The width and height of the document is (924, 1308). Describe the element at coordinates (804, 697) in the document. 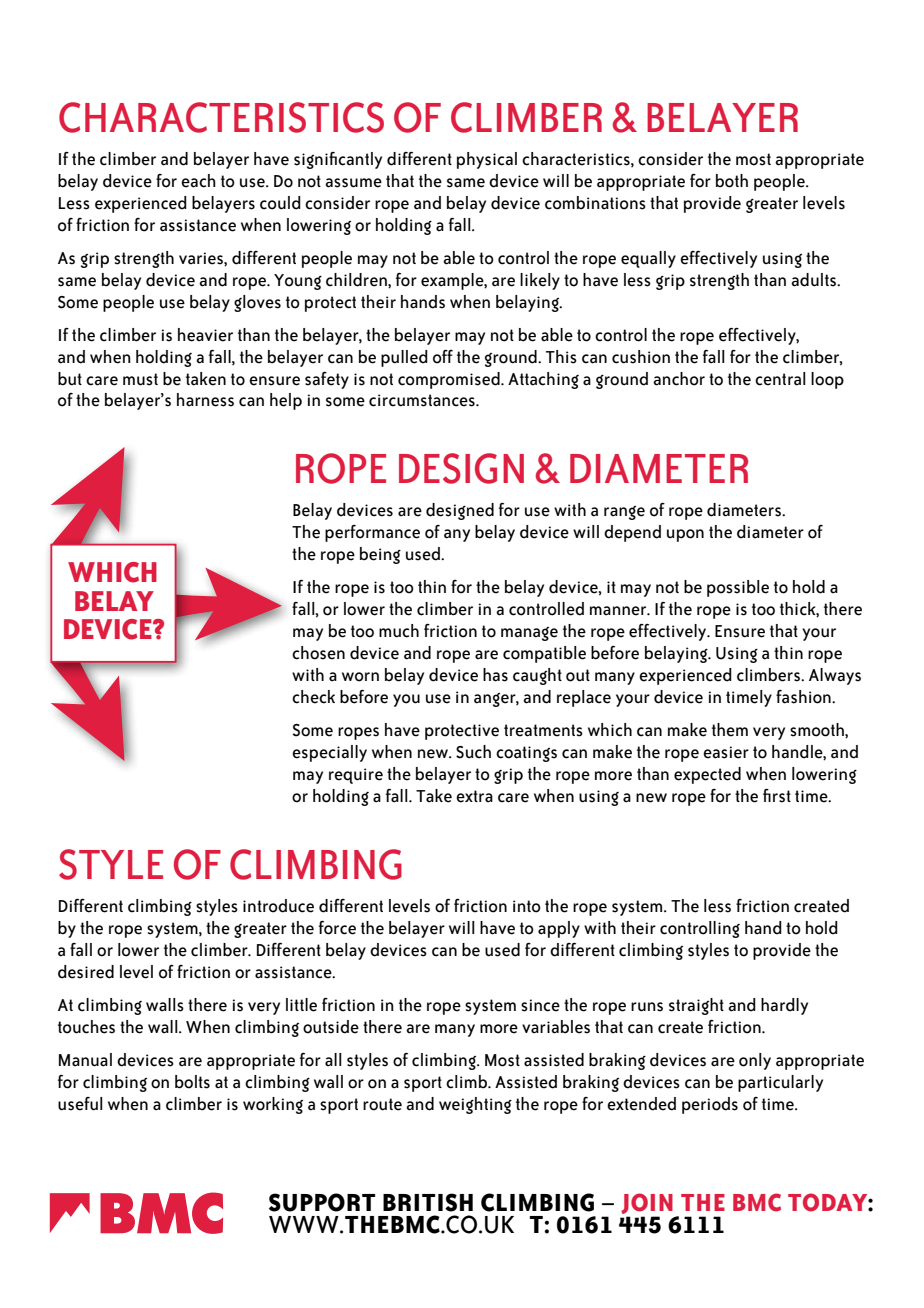

I see `fashion` at that location.
